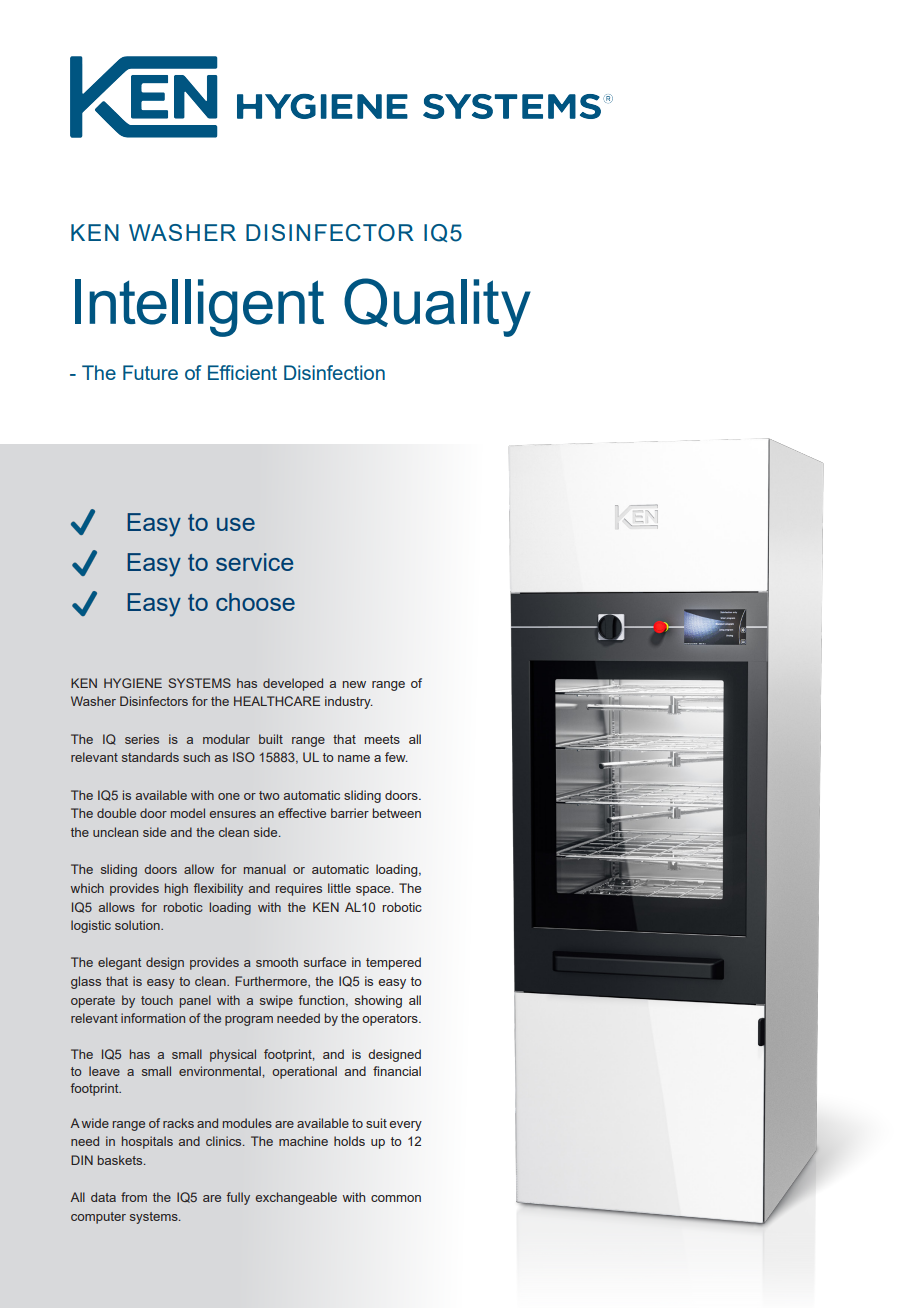  Describe the element at coordinates (437, 307) in the screenshot. I see `Quality` at that location.
